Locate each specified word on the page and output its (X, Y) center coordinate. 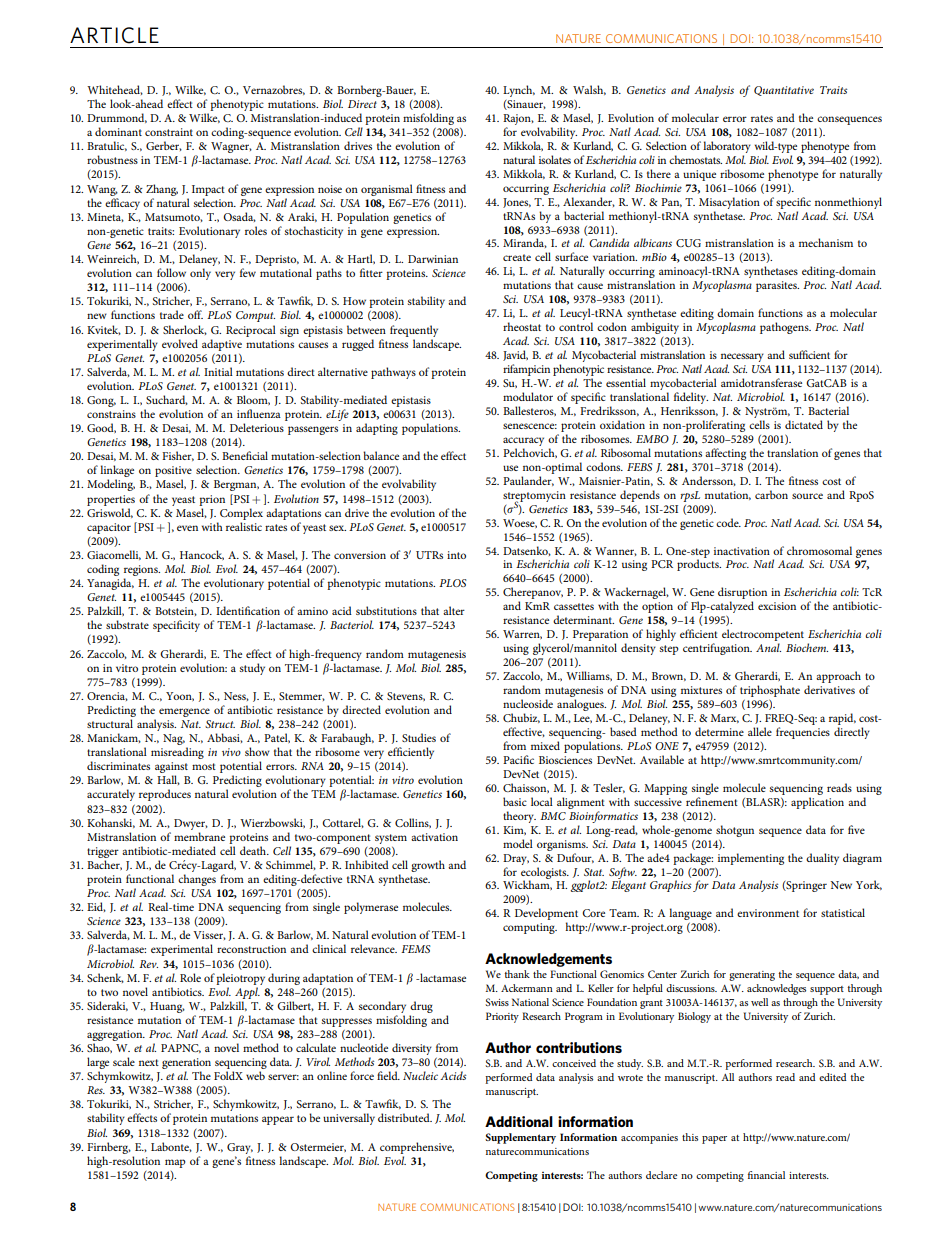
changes (197, 880)
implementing (751, 859)
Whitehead (115, 90)
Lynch (519, 91)
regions (142, 572)
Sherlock (185, 330)
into (456, 555)
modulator (528, 396)
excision (777, 606)
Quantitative (784, 91)
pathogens (785, 328)
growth (428, 866)
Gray (240, 1148)
